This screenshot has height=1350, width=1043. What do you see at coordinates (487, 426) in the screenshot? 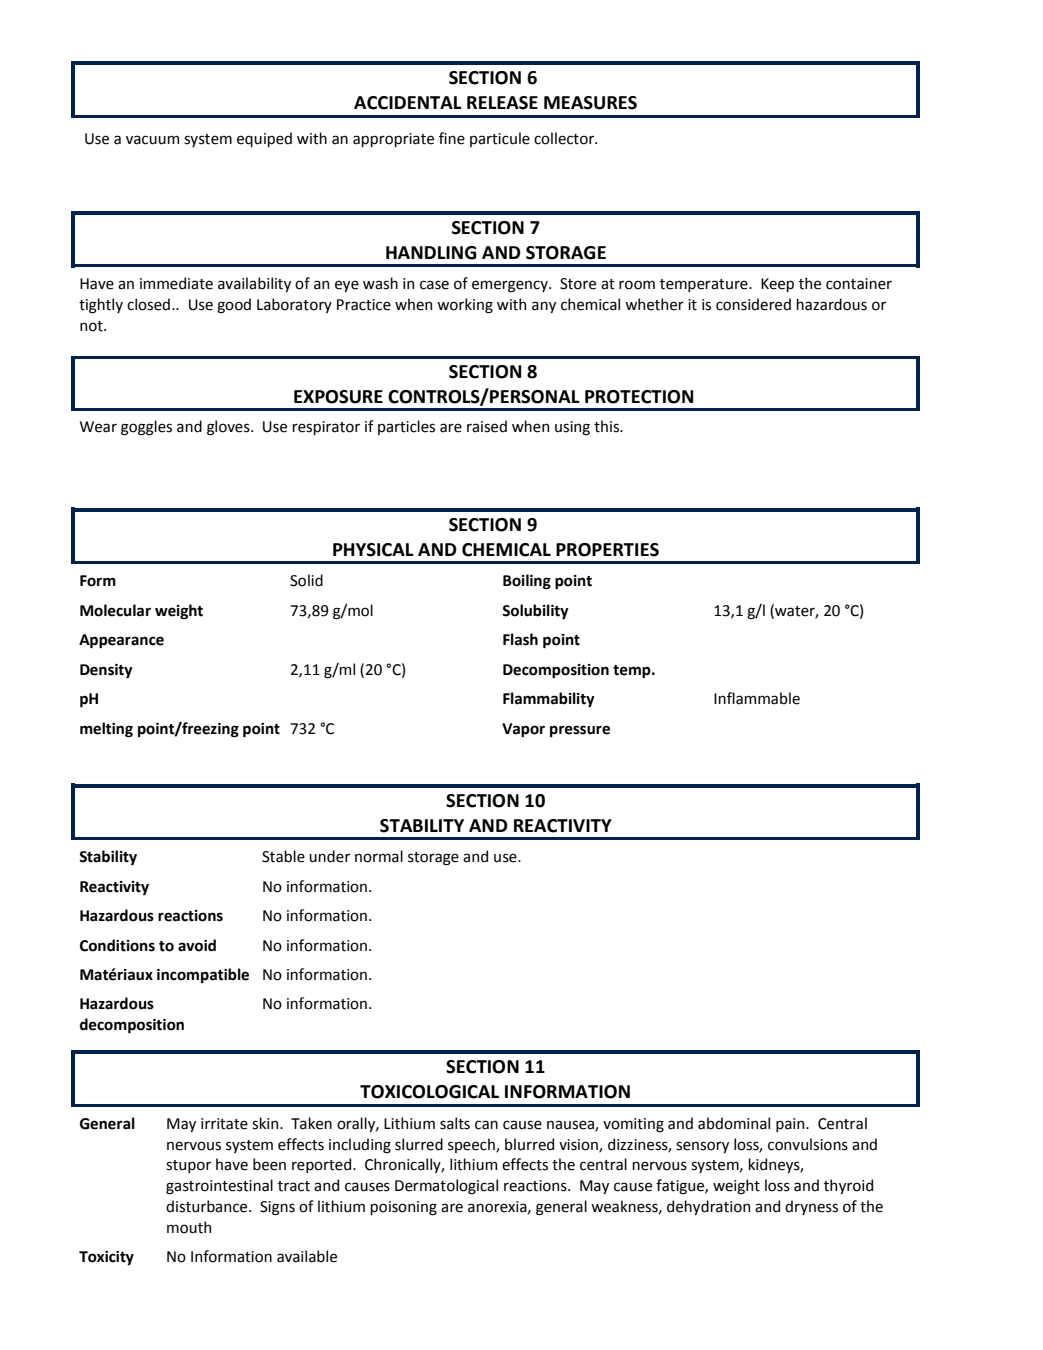
I see `raised` at bounding box center [487, 426].
